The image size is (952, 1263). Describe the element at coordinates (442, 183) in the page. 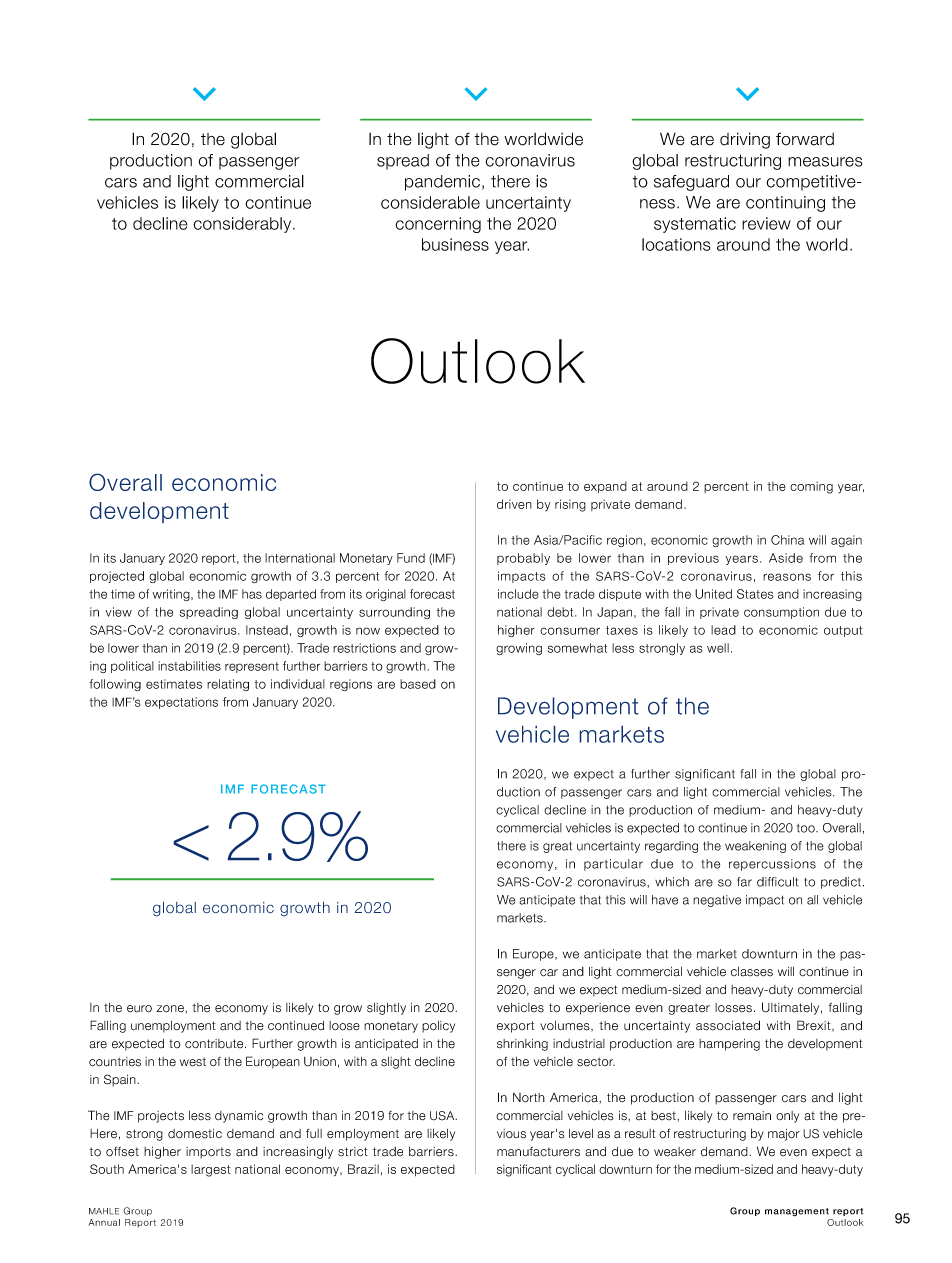

I see `pandemic` at that location.
